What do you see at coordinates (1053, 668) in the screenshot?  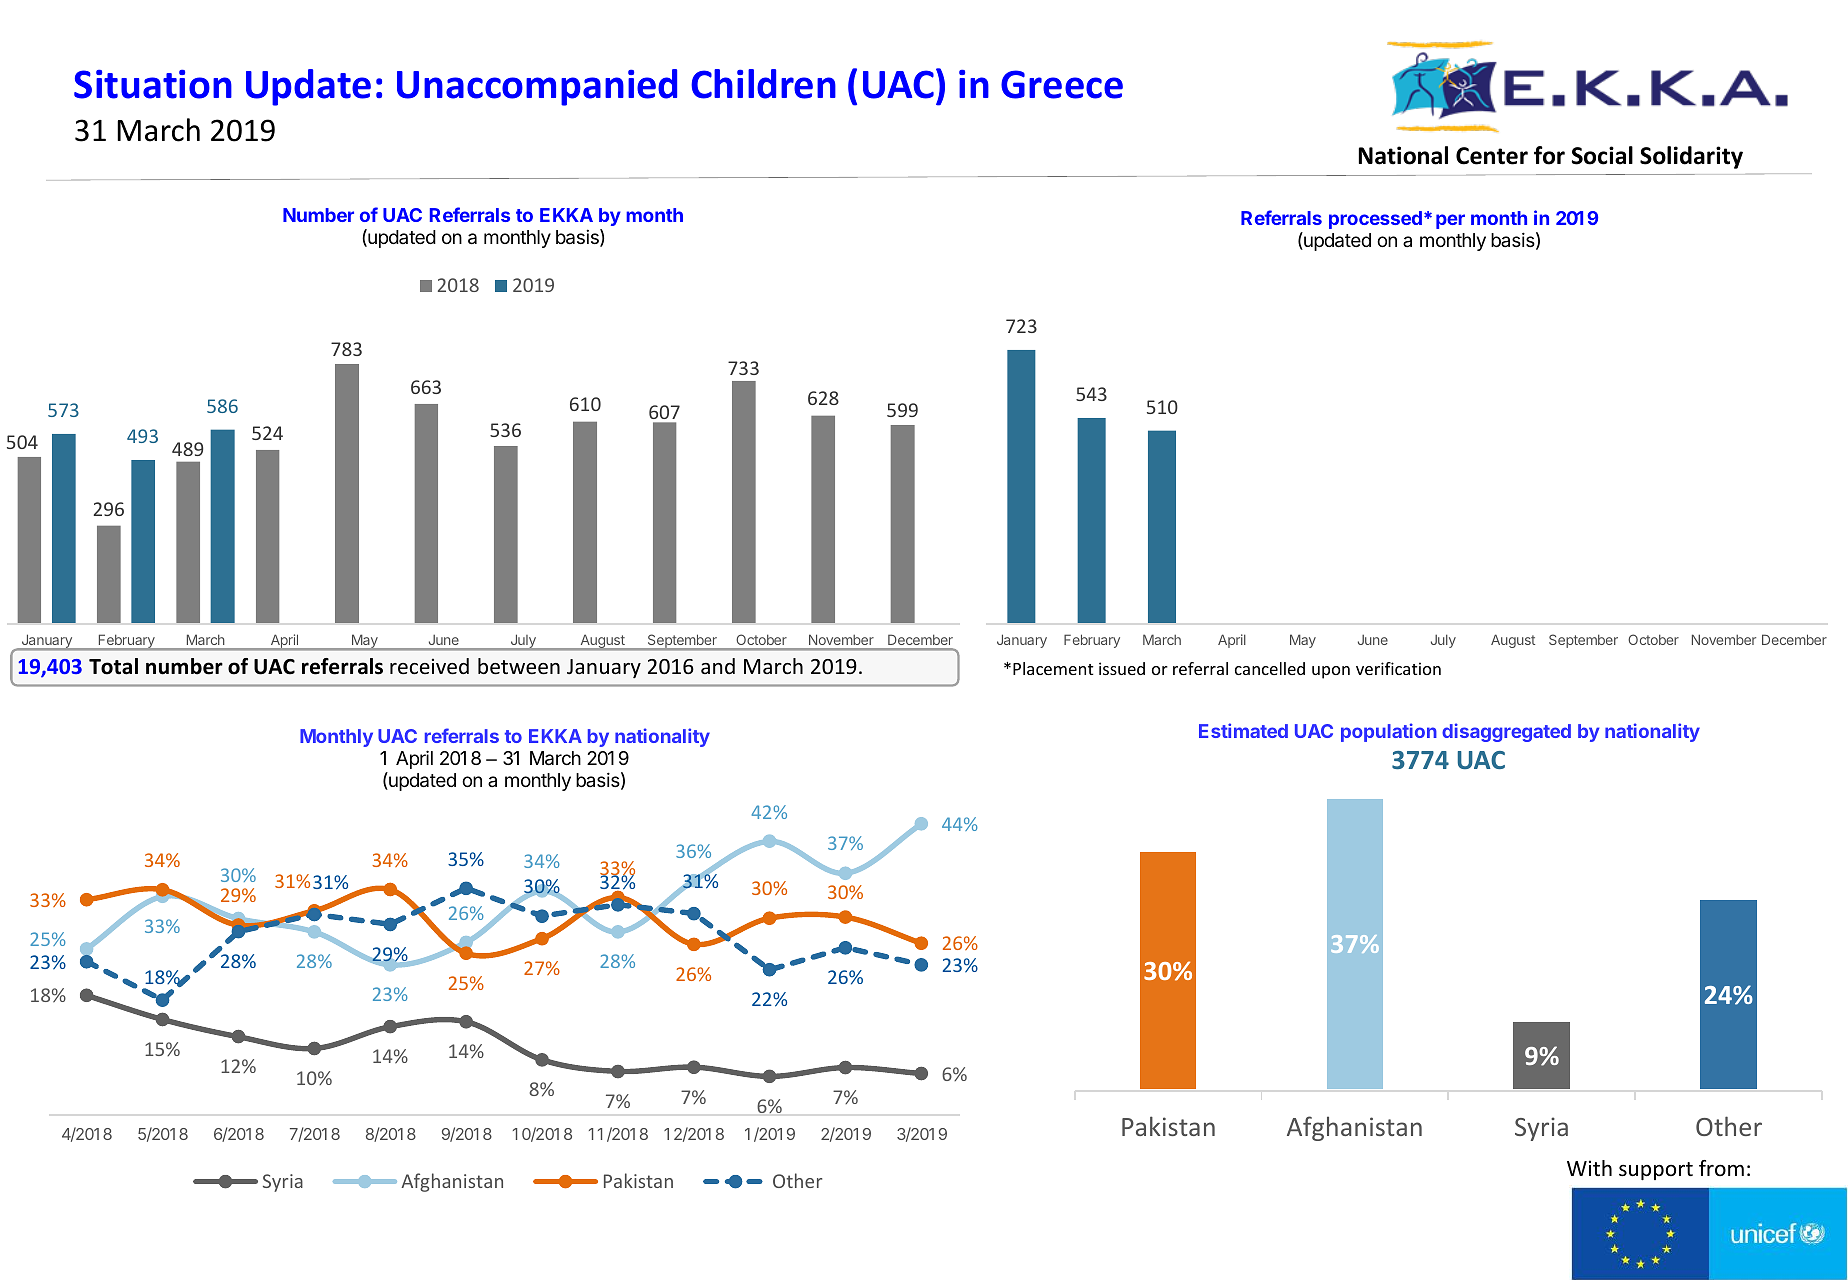 I see `Placement` at bounding box center [1053, 668].
